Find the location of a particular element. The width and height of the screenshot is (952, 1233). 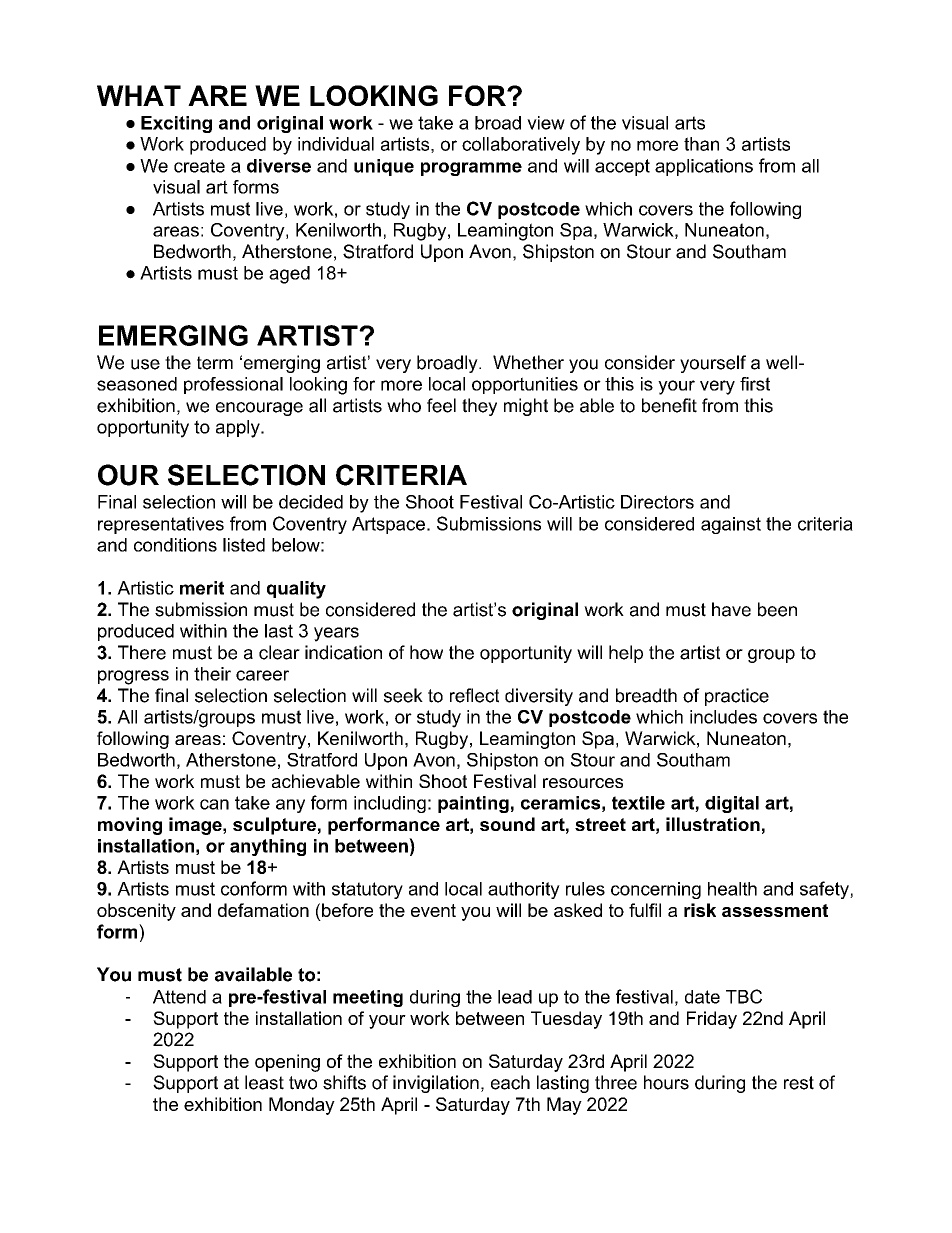

painting is located at coordinates (473, 804).
